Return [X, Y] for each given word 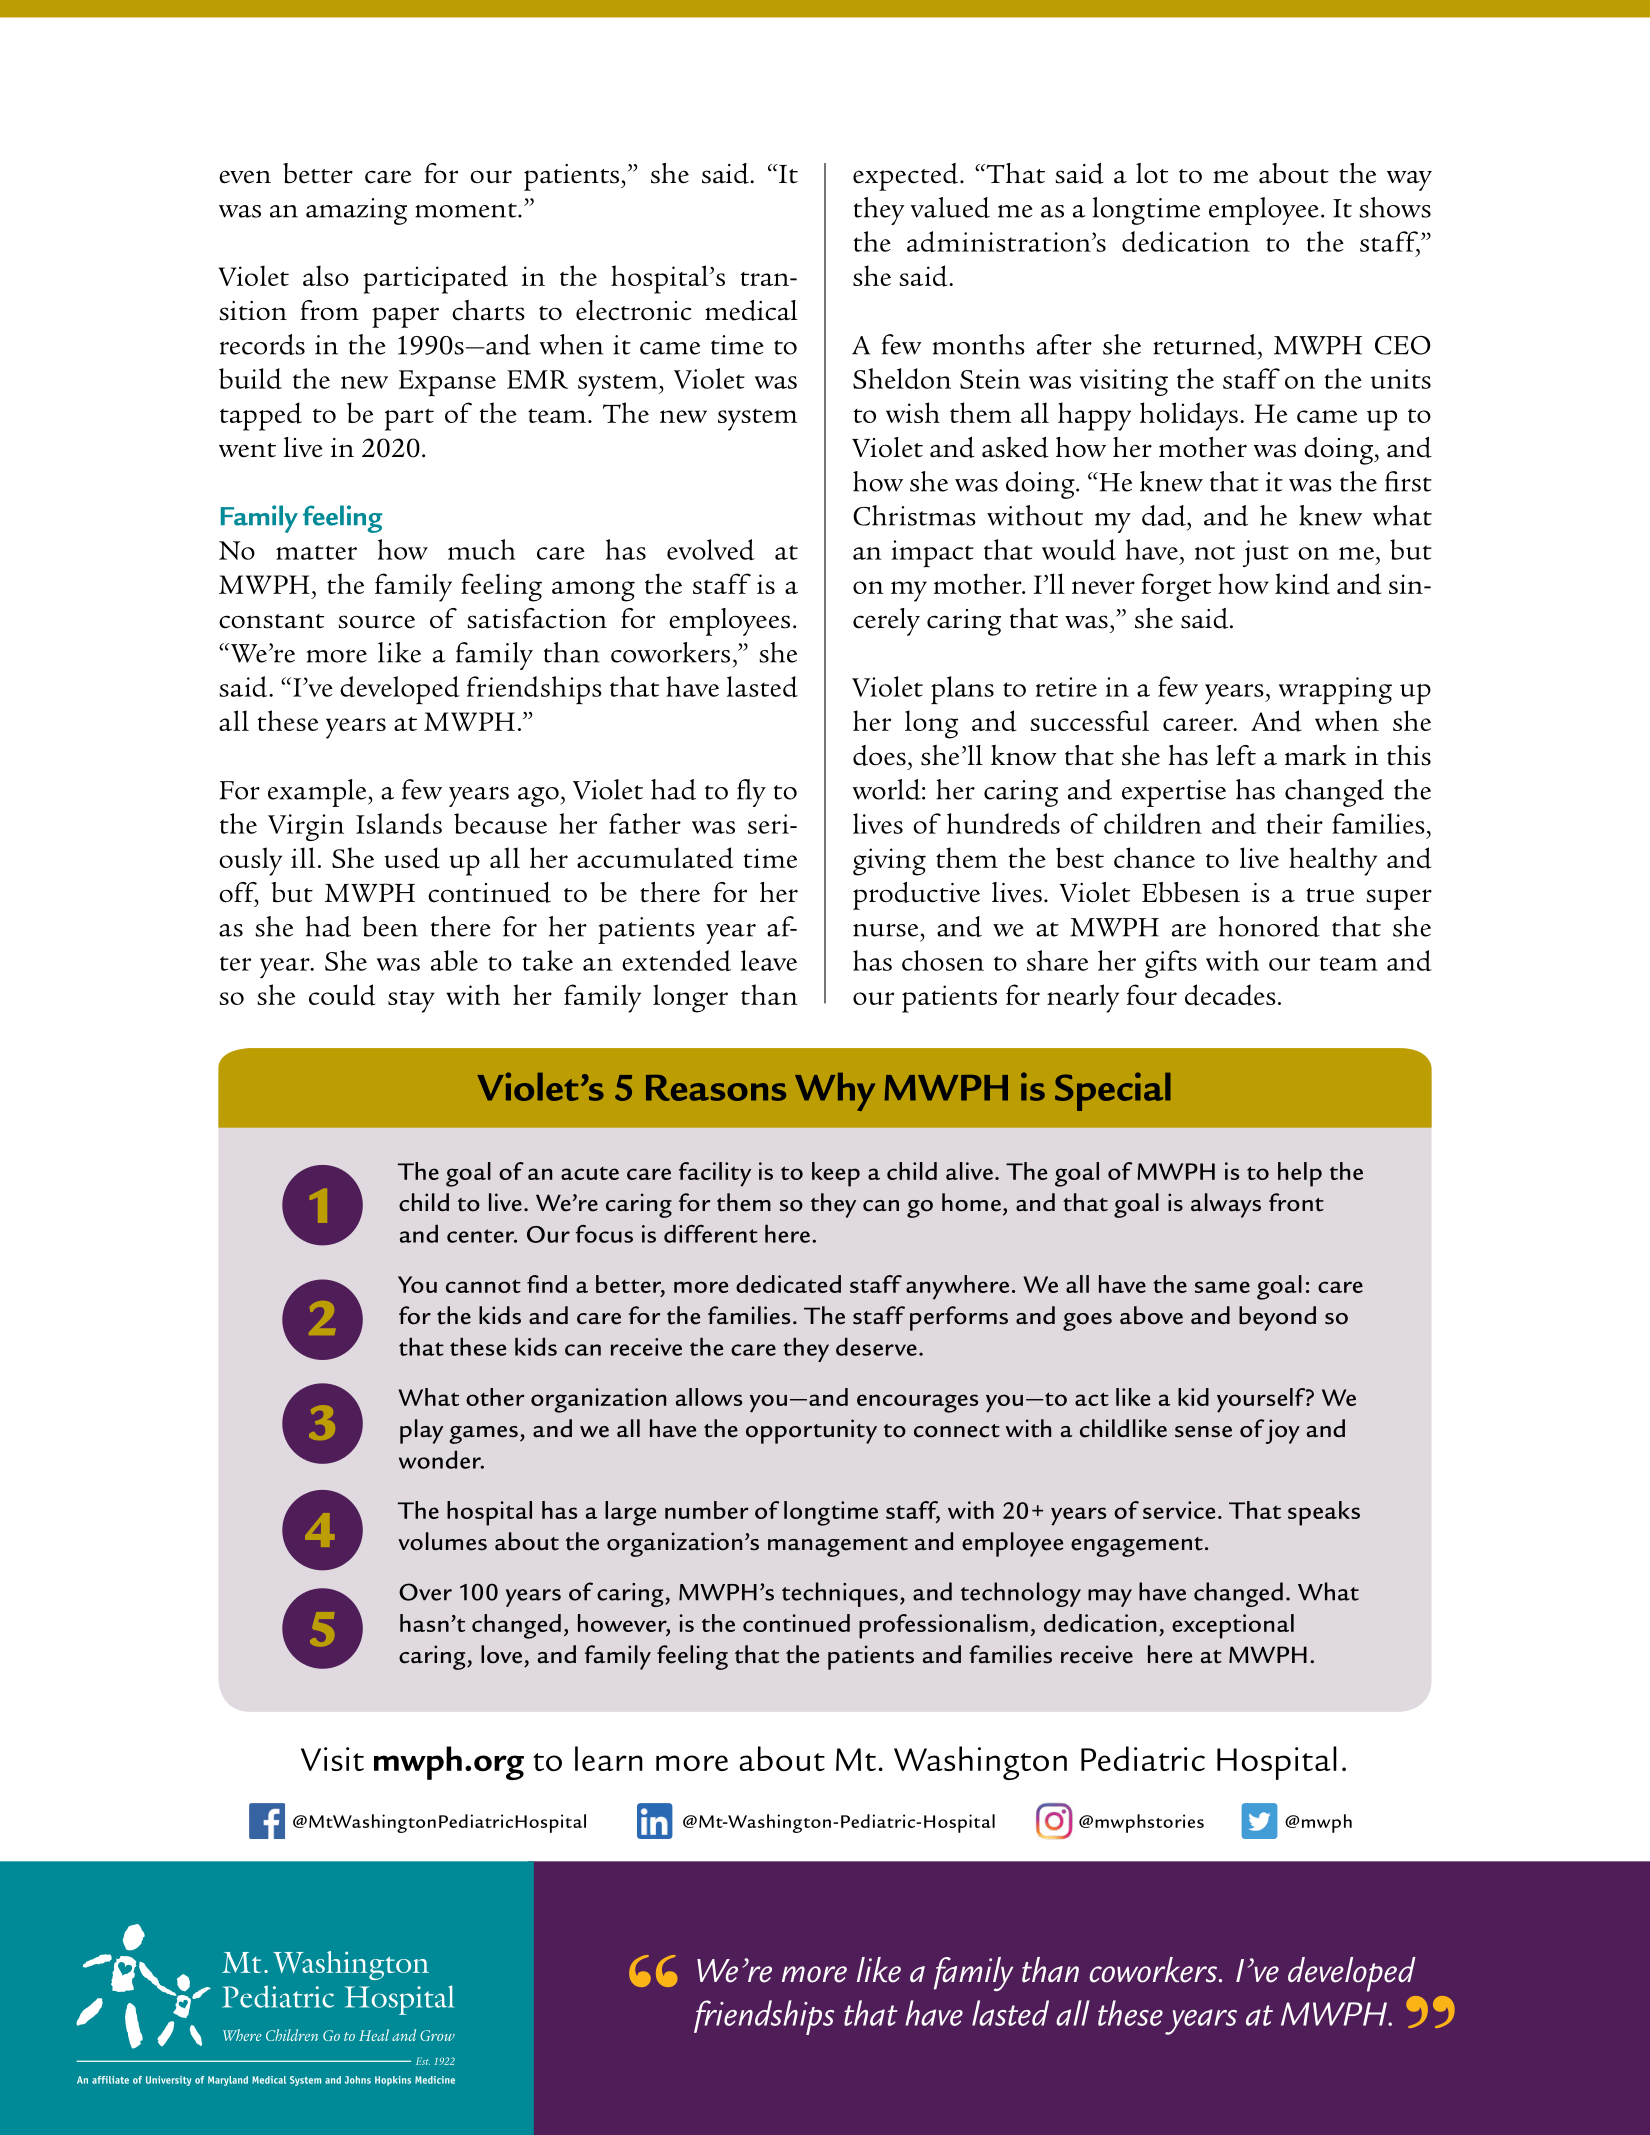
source [376, 622]
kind [1302, 584]
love [501, 1654]
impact [932, 554]
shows [1395, 207]
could [342, 995]
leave [769, 960]
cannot [483, 1286]
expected [905, 177]
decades [1230, 995]
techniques [840, 1594]
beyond [1277, 1318]
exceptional [1233, 1626]
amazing [356, 211]
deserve [876, 1347]
